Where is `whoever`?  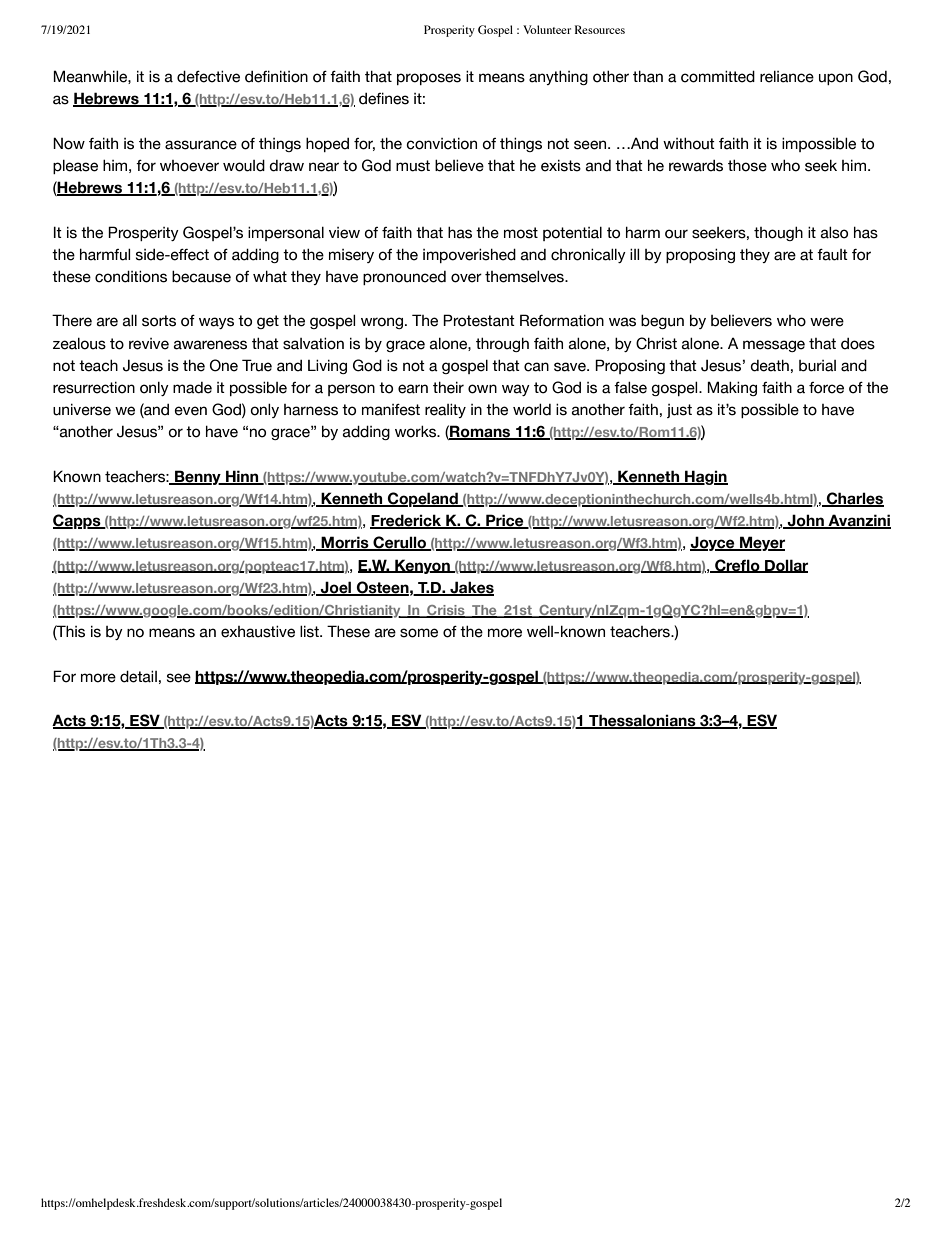
whoever is located at coordinates (189, 166).
